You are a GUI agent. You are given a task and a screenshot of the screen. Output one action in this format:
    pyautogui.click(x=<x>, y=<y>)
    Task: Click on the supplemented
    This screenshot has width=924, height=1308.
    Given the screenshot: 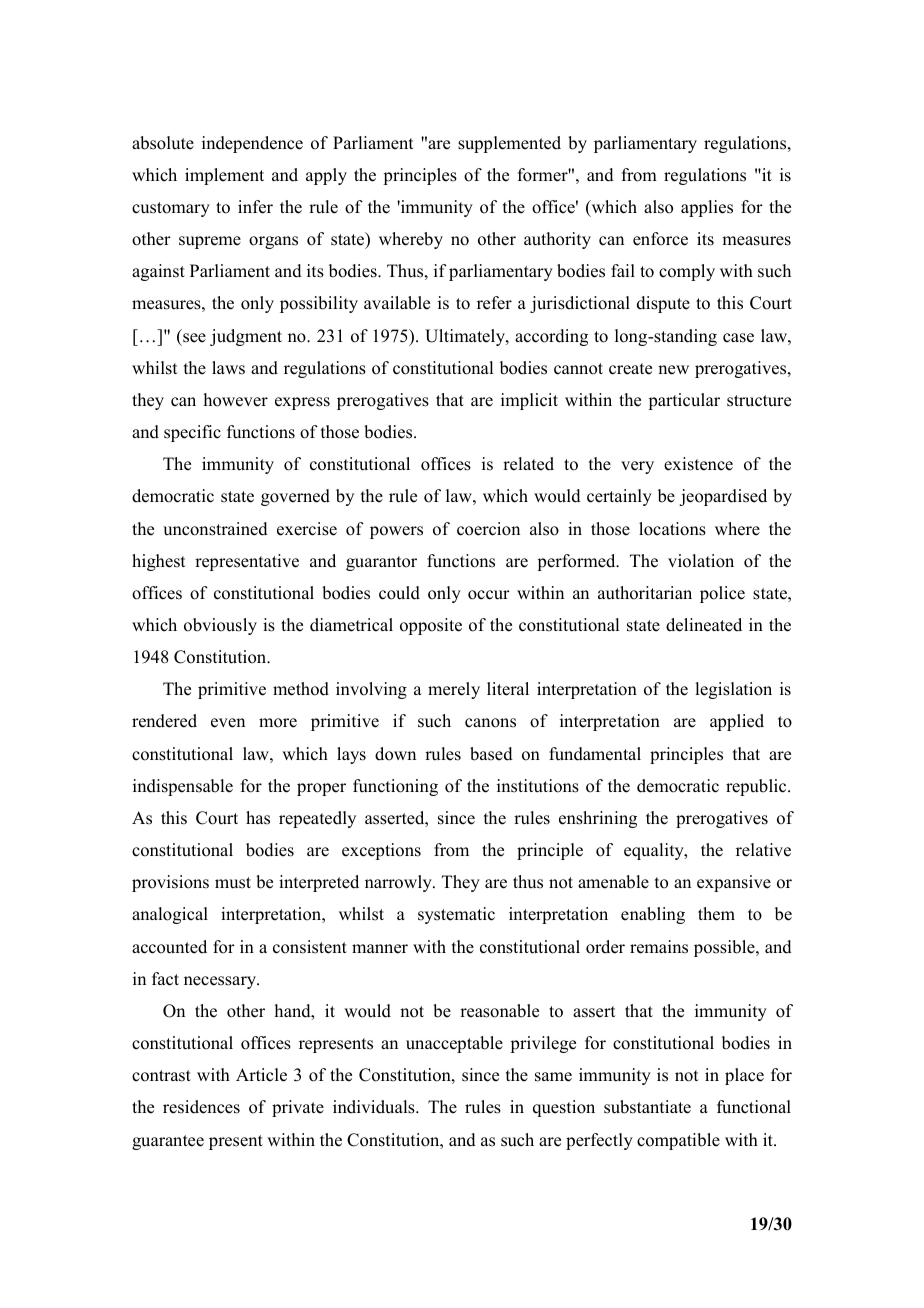 What is the action you would take?
    pyautogui.click(x=509, y=144)
